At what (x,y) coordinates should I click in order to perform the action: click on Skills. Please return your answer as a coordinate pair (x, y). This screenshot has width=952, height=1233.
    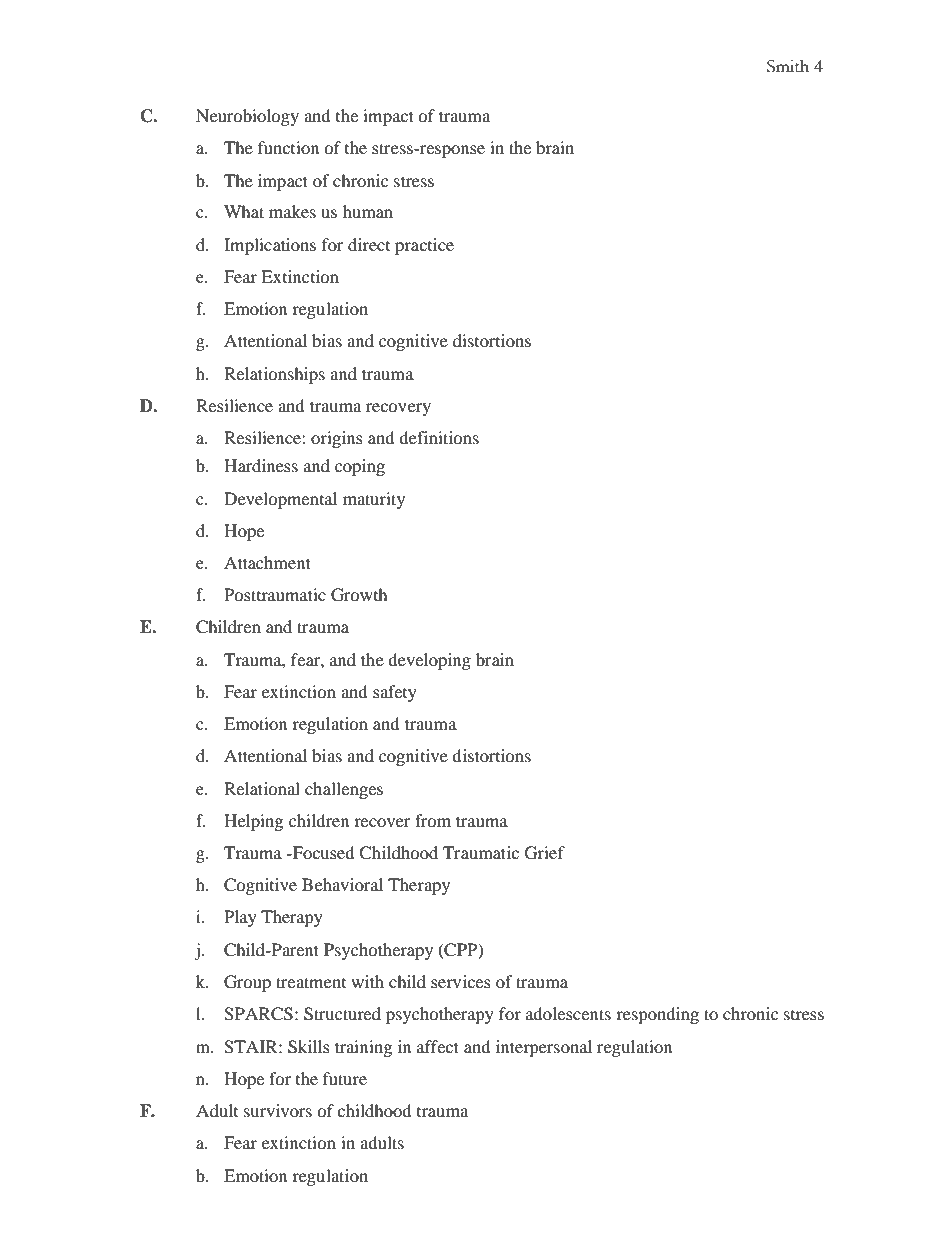
    Looking at the image, I should click on (309, 1047).
